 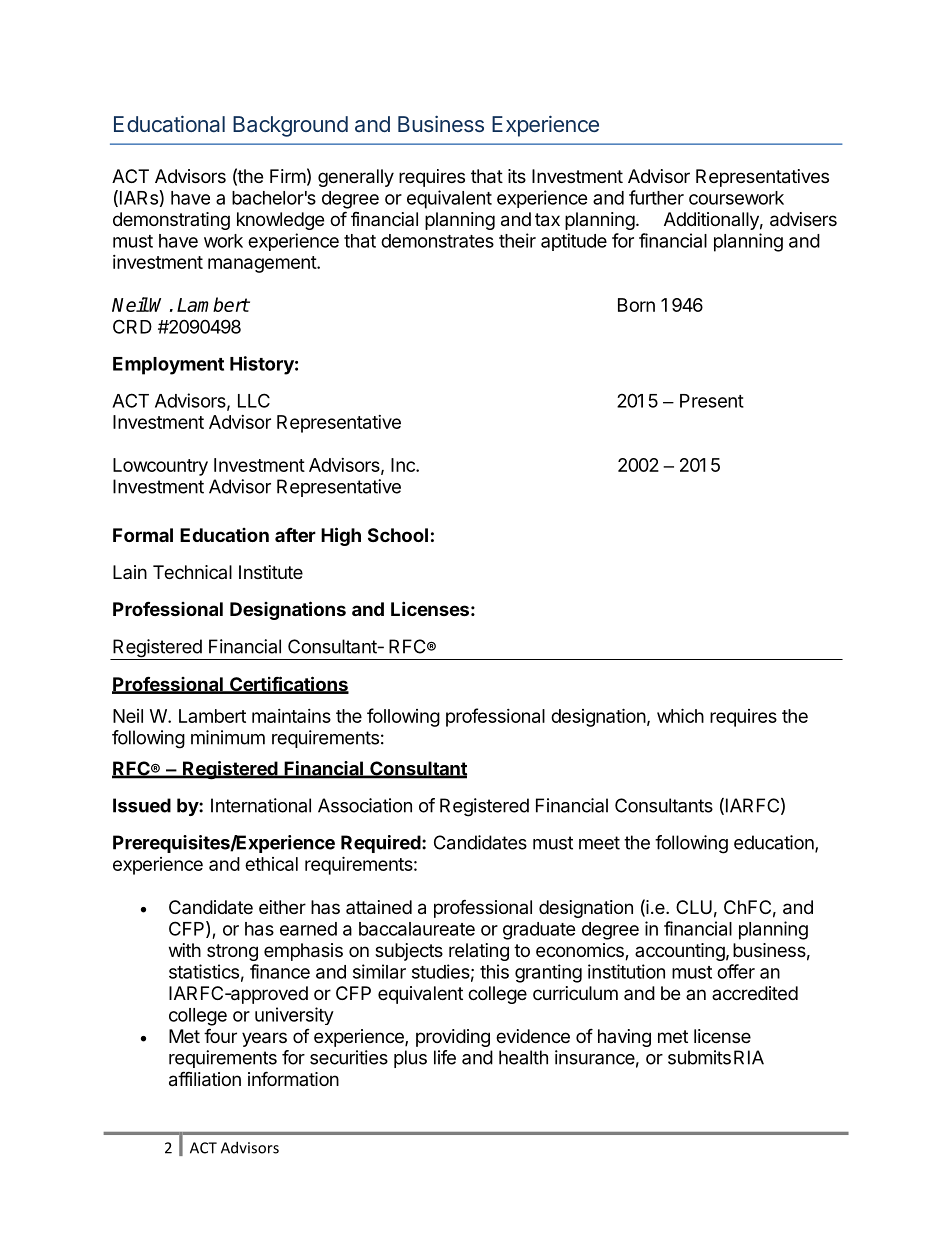 What do you see at coordinates (398, 535) in the document?
I see `School` at bounding box center [398, 535].
